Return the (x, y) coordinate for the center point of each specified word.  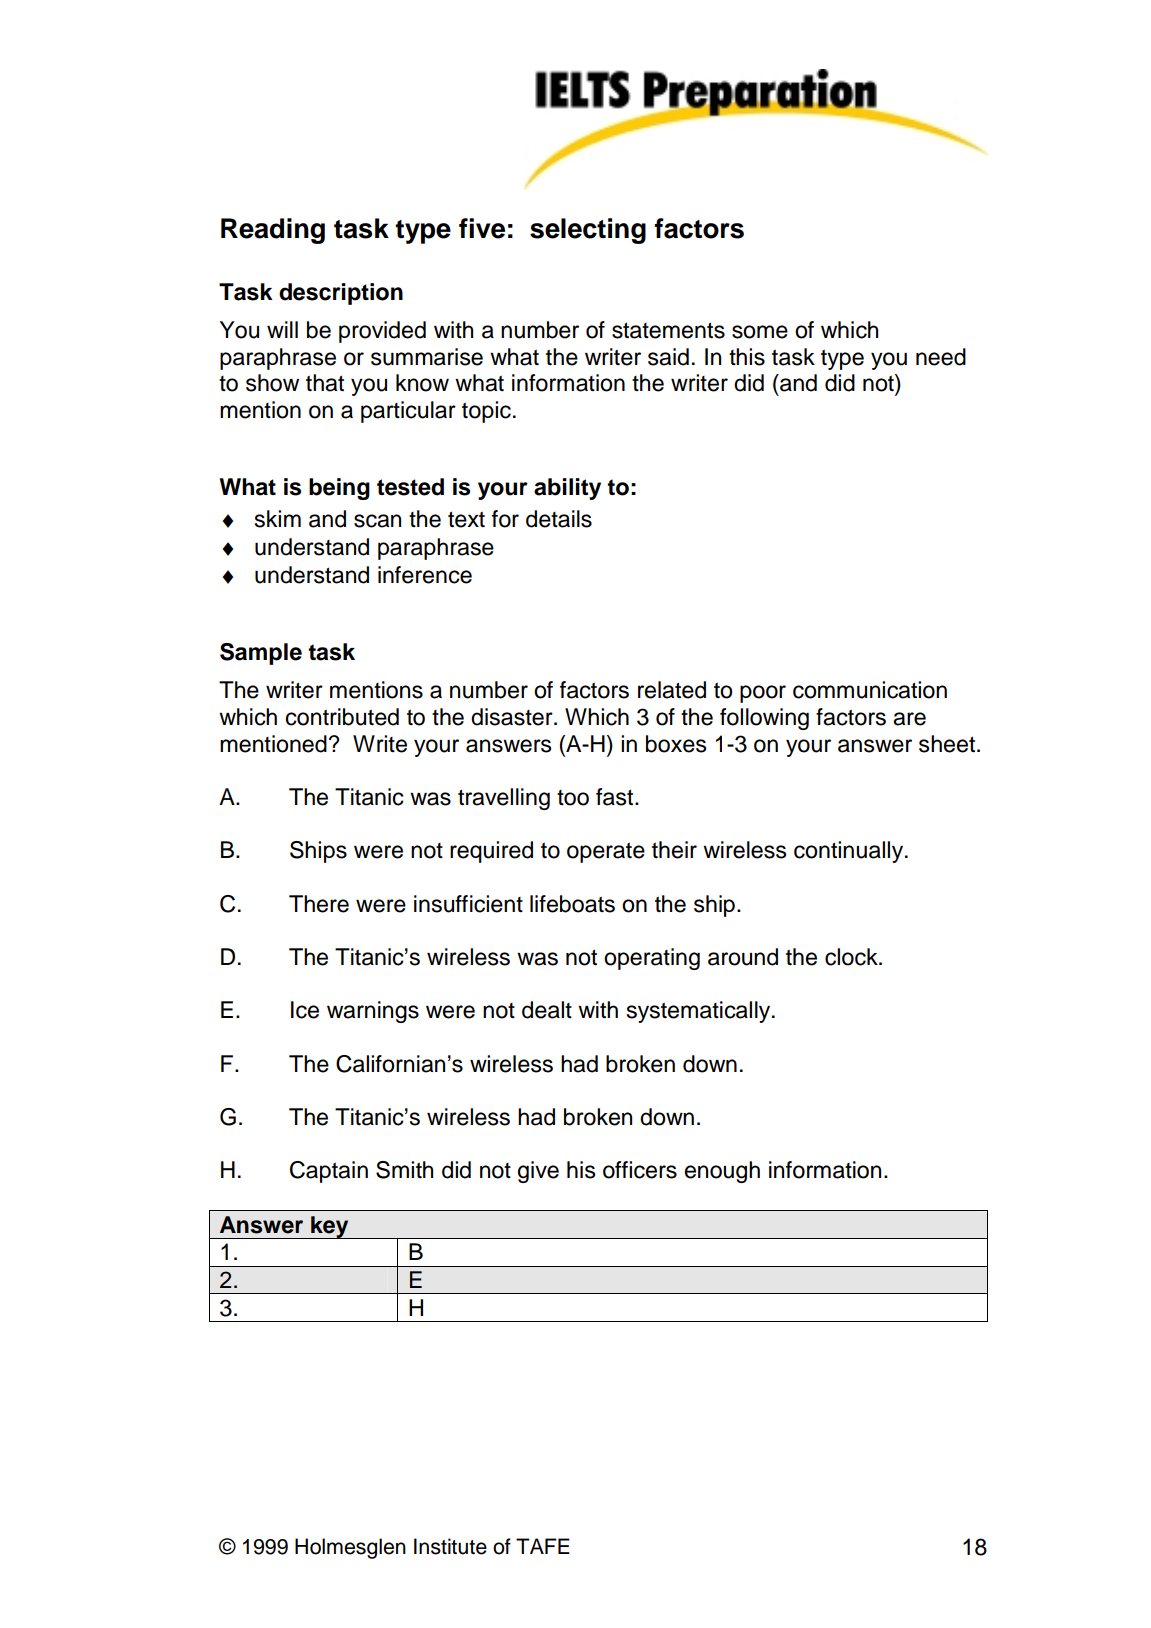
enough (722, 1172)
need (941, 357)
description (341, 294)
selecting (588, 231)
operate (606, 852)
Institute (450, 1546)
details (559, 519)
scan (377, 521)
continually (850, 852)
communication (870, 690)
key (330, 1227)
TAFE (543, 1546)
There (319, 904)
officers (640, 1170)
